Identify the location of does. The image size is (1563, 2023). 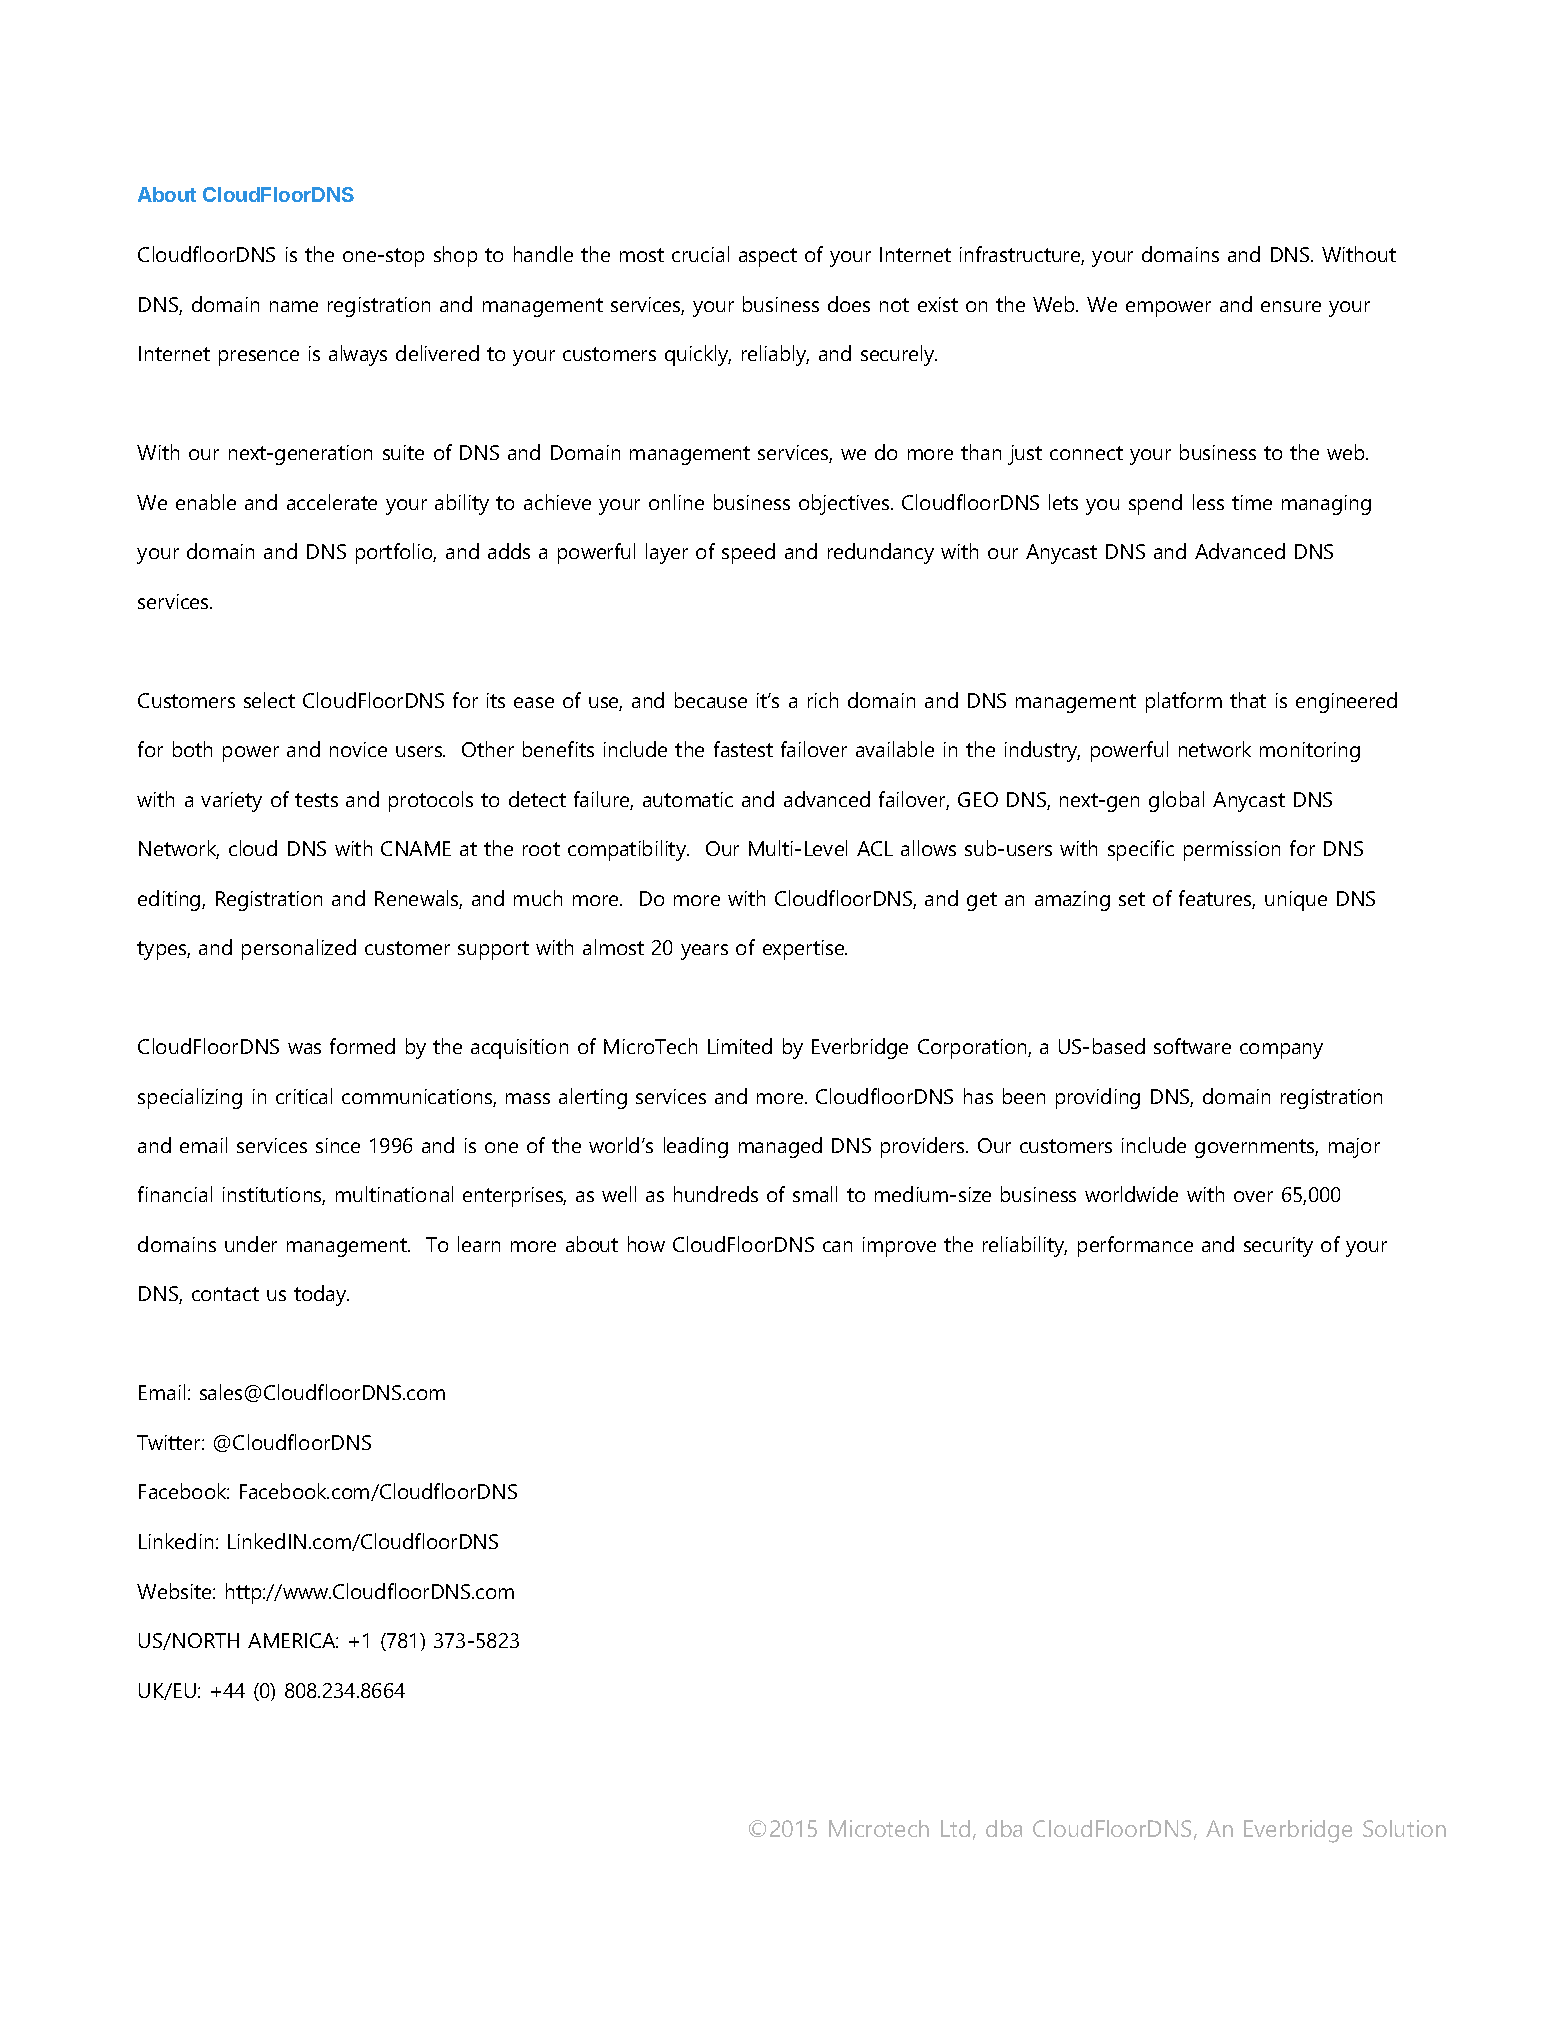
(849, 304).
